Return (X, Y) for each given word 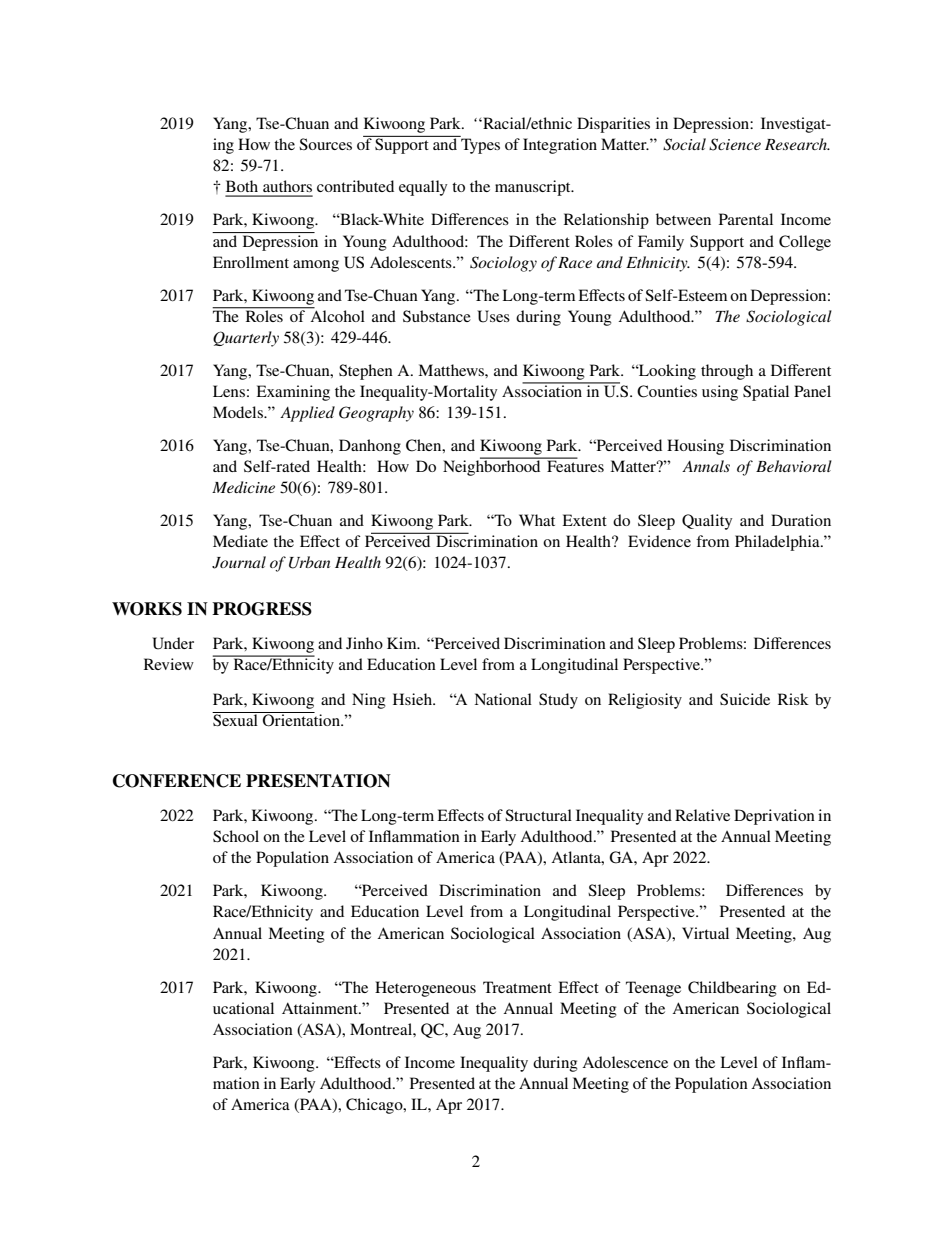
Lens (229, 391)
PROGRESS (262, 609)
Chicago (375, 1106)
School (236, 836)
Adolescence (625, 1062)
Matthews (452, 370)
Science (735, 144)
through (727, 372)
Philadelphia (778, 543)
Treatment (517, 987)
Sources (325, 144)
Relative (702, 815)
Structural (538, 815)
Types (480, 146)
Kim (403, 643)
